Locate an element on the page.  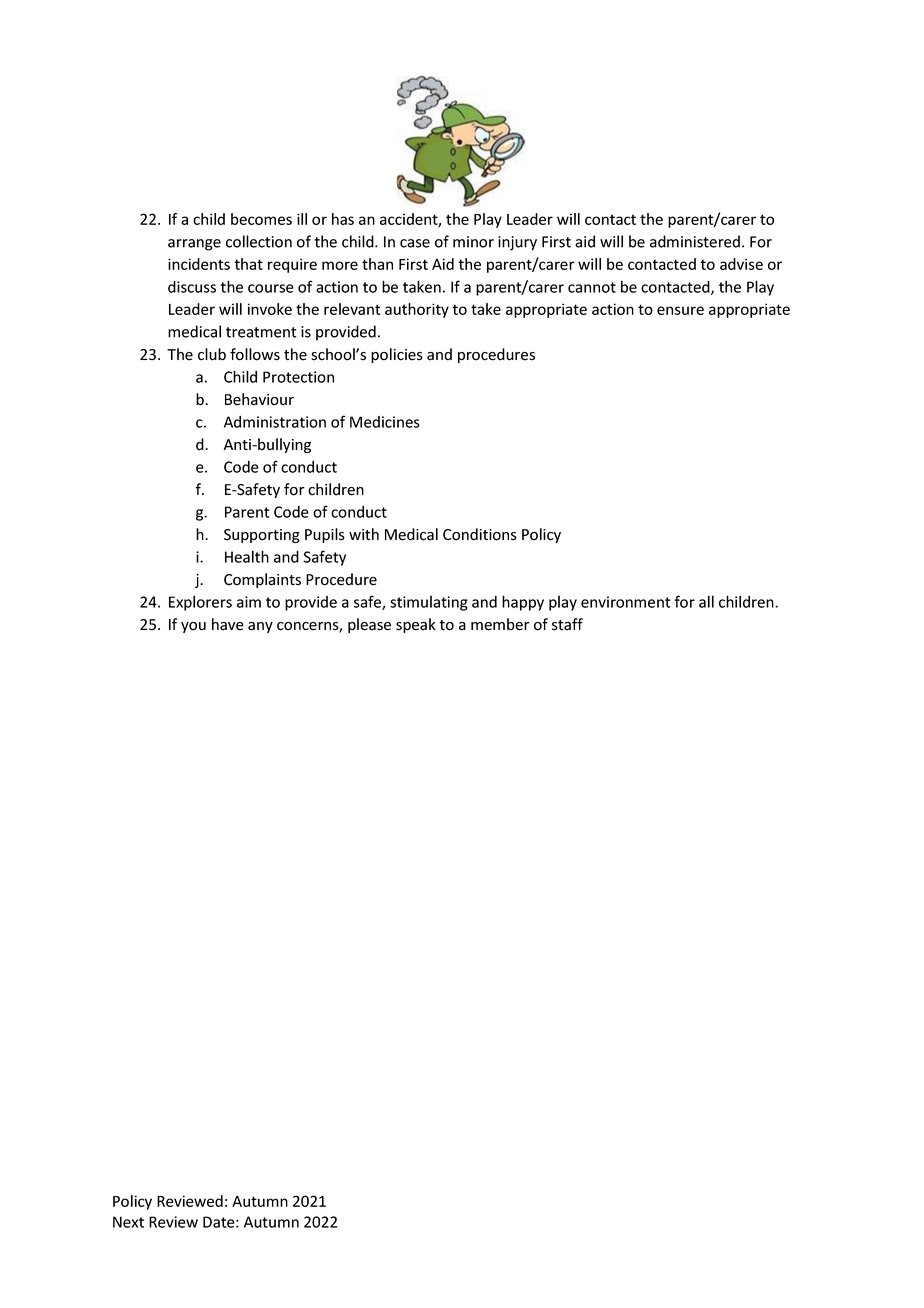
Health is located at coordinates (247, 556).
